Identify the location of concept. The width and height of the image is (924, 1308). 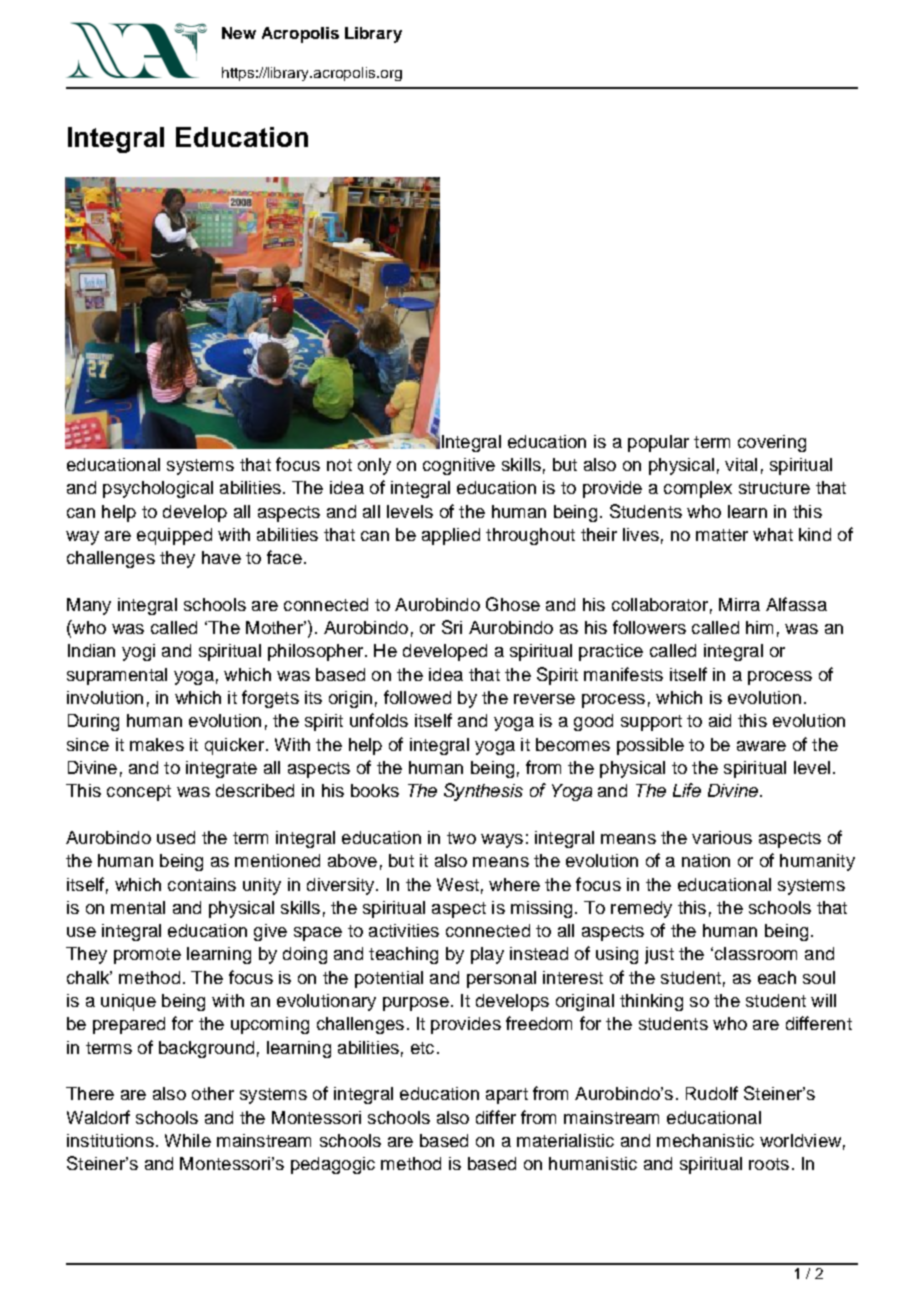
(139, 793).
